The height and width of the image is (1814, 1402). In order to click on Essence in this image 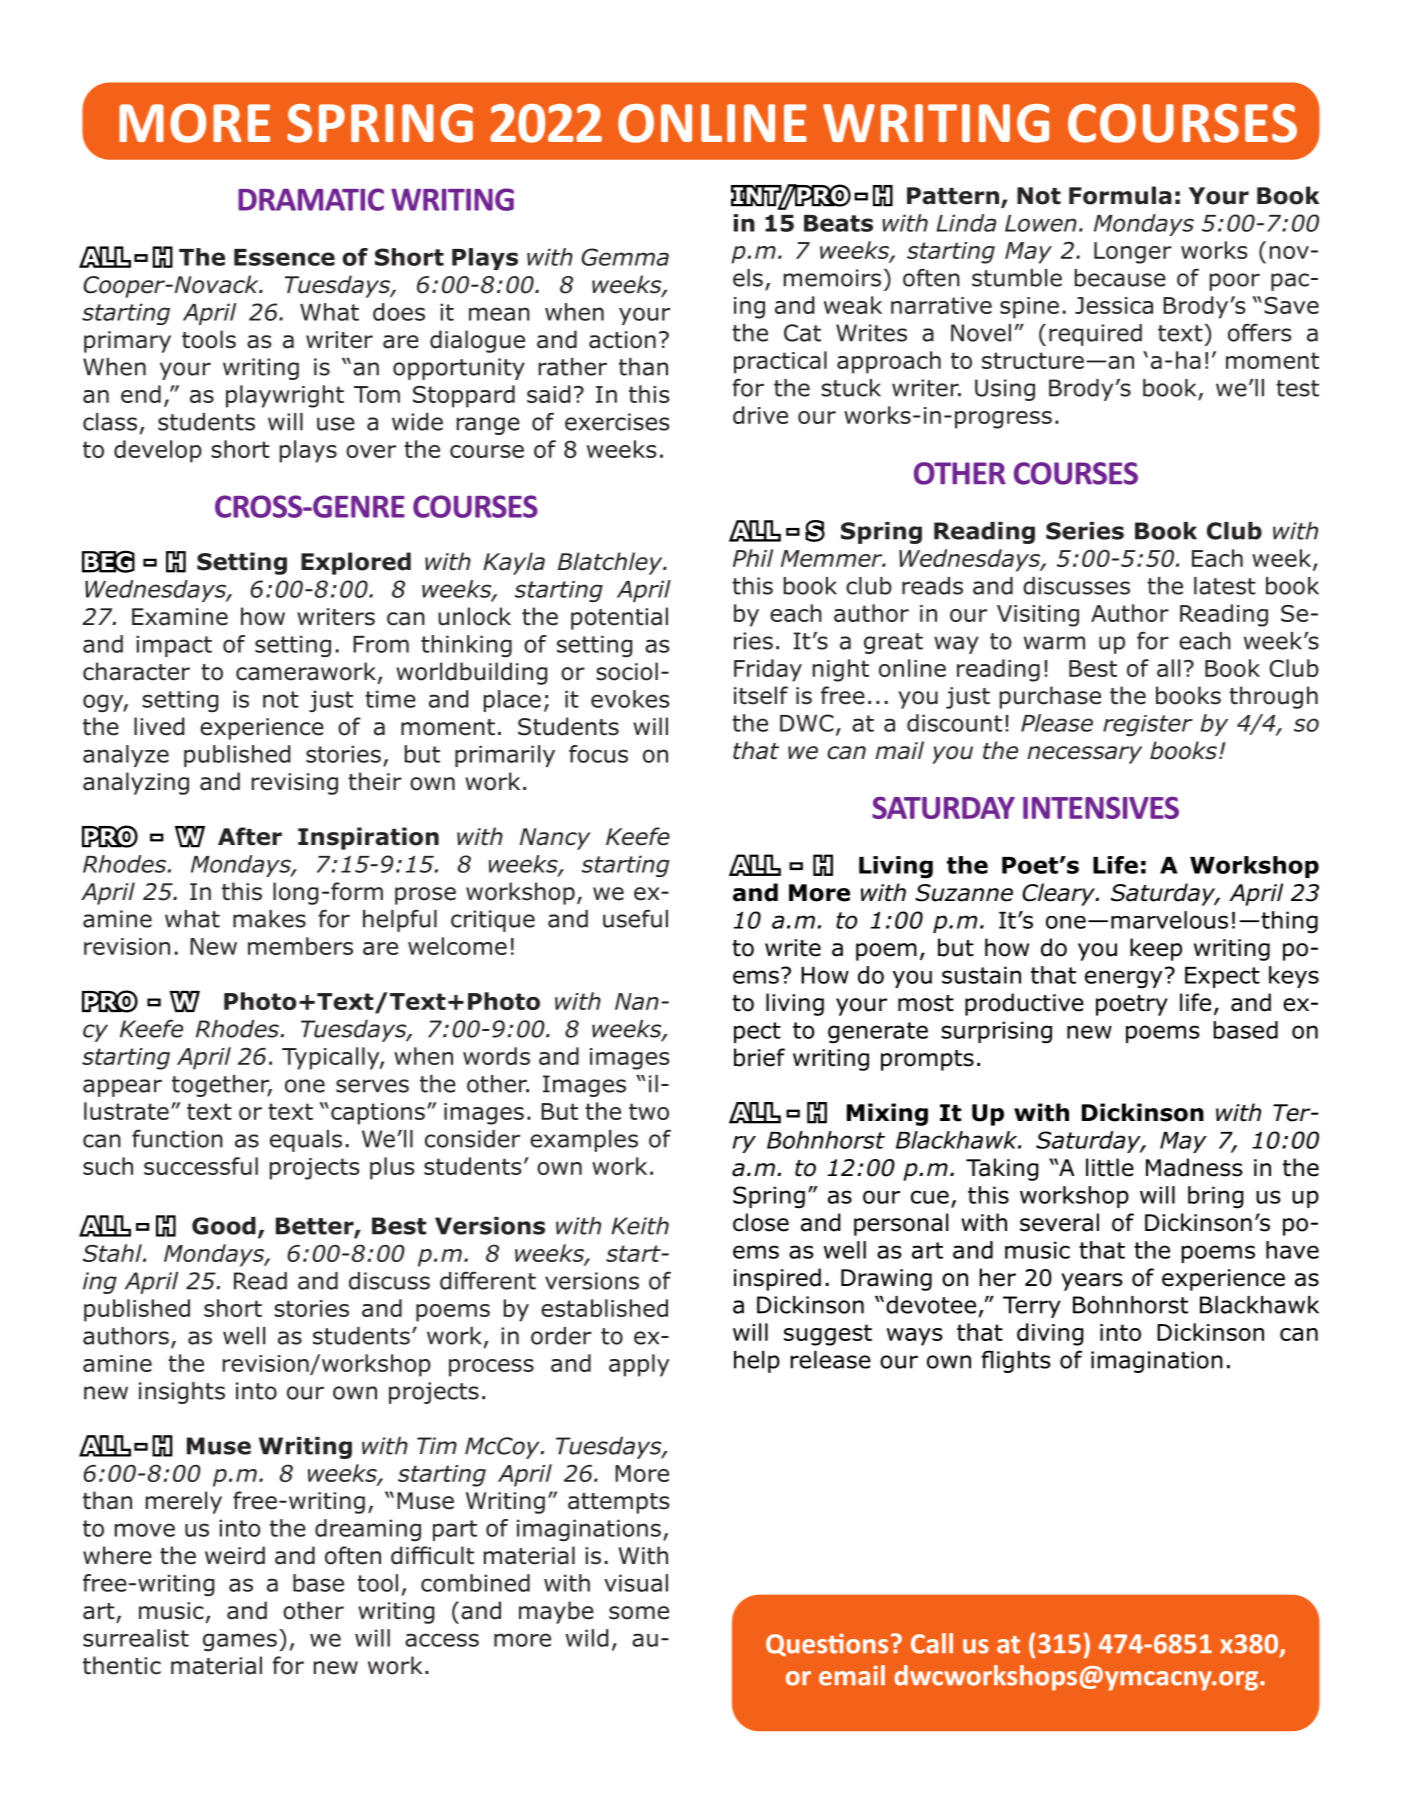, I will do `click(284, 257)`.
